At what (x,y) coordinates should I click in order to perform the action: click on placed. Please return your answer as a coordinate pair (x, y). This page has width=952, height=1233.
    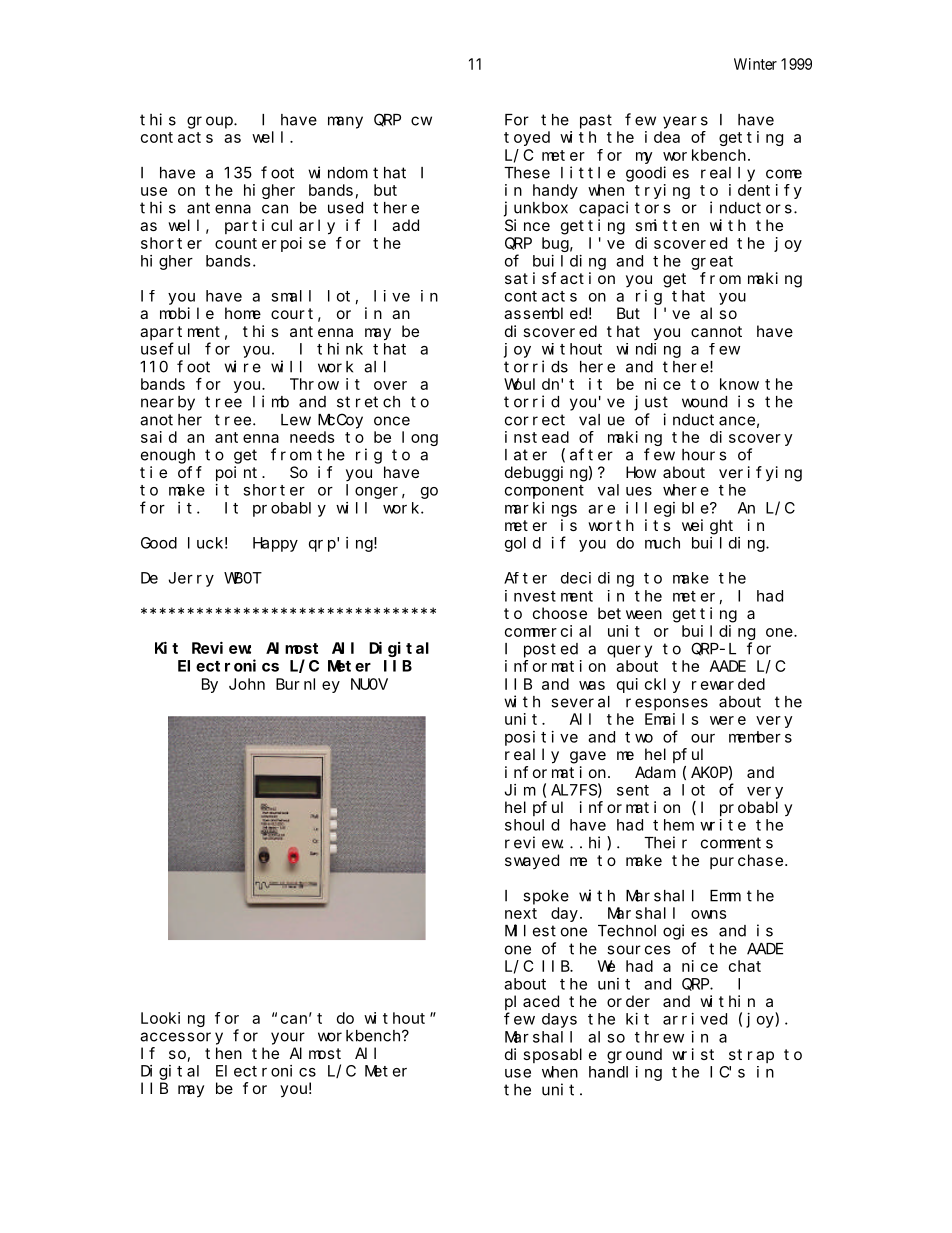
    Looking at the image, I should click on (532, 1002).
